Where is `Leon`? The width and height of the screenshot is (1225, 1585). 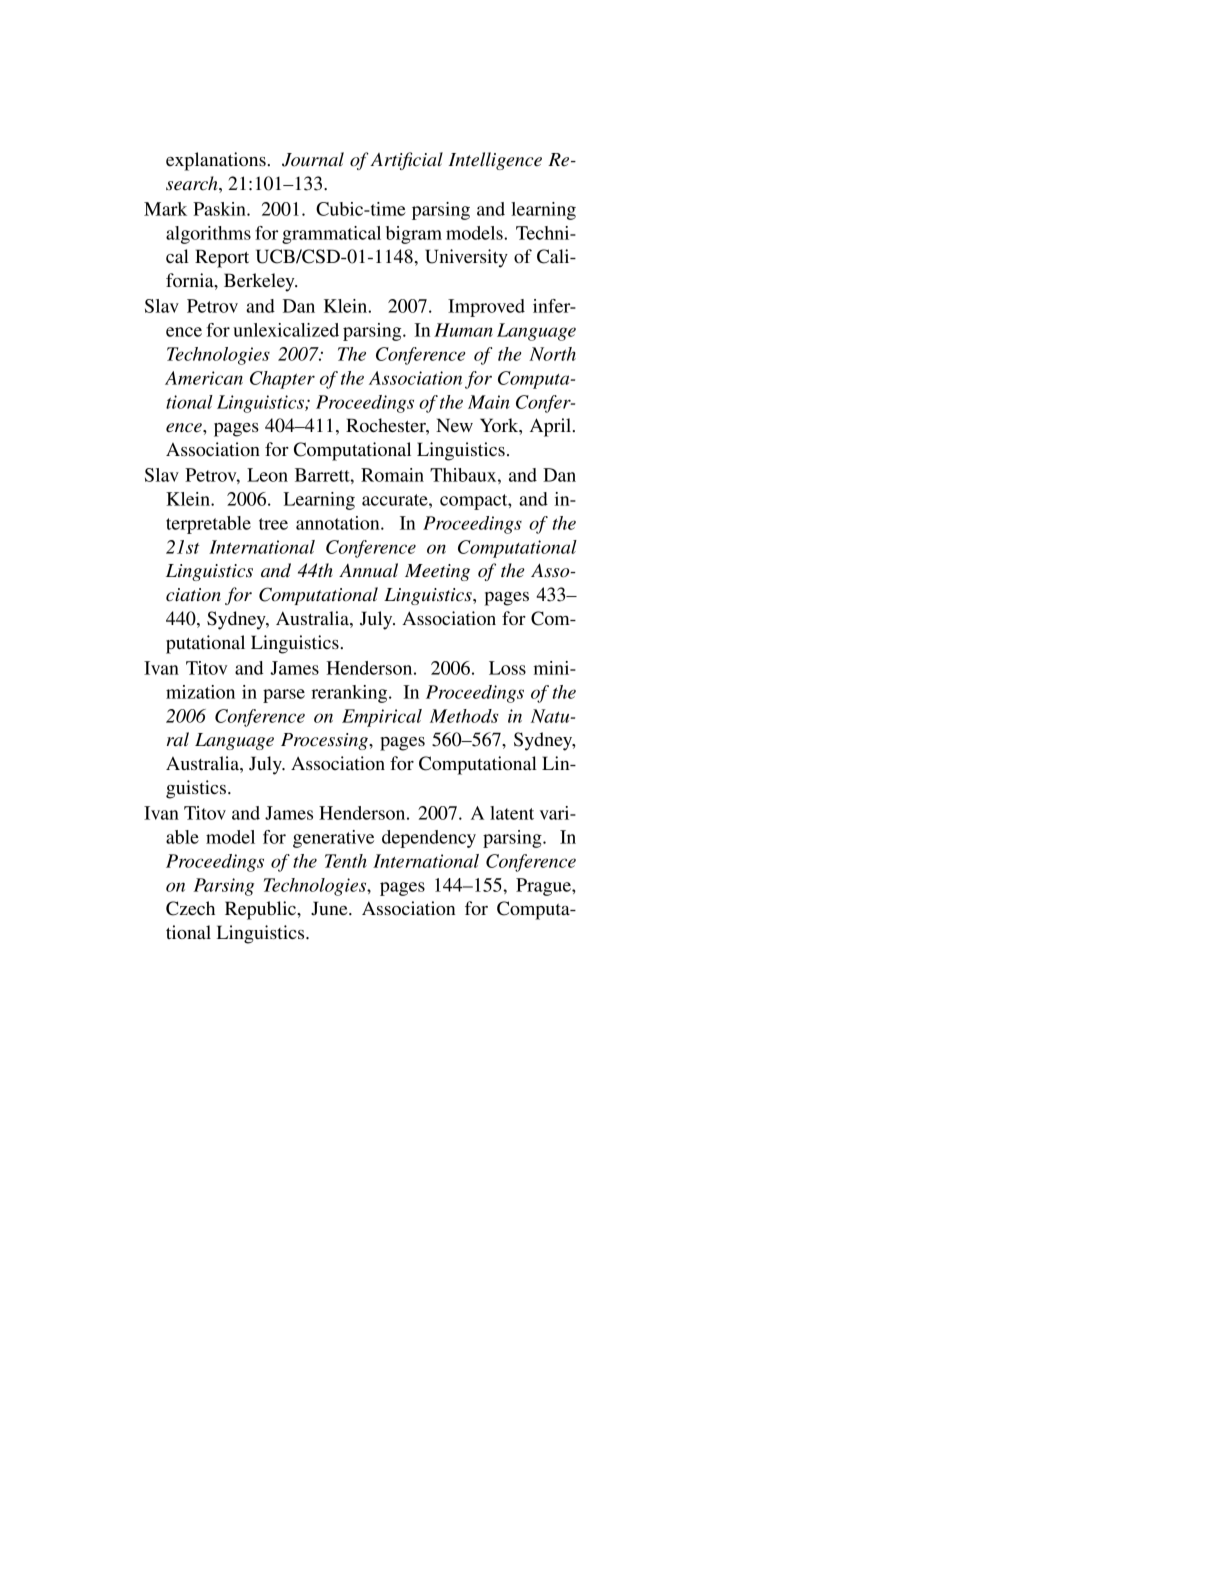
Leon is located at coordinates (267, 475).
